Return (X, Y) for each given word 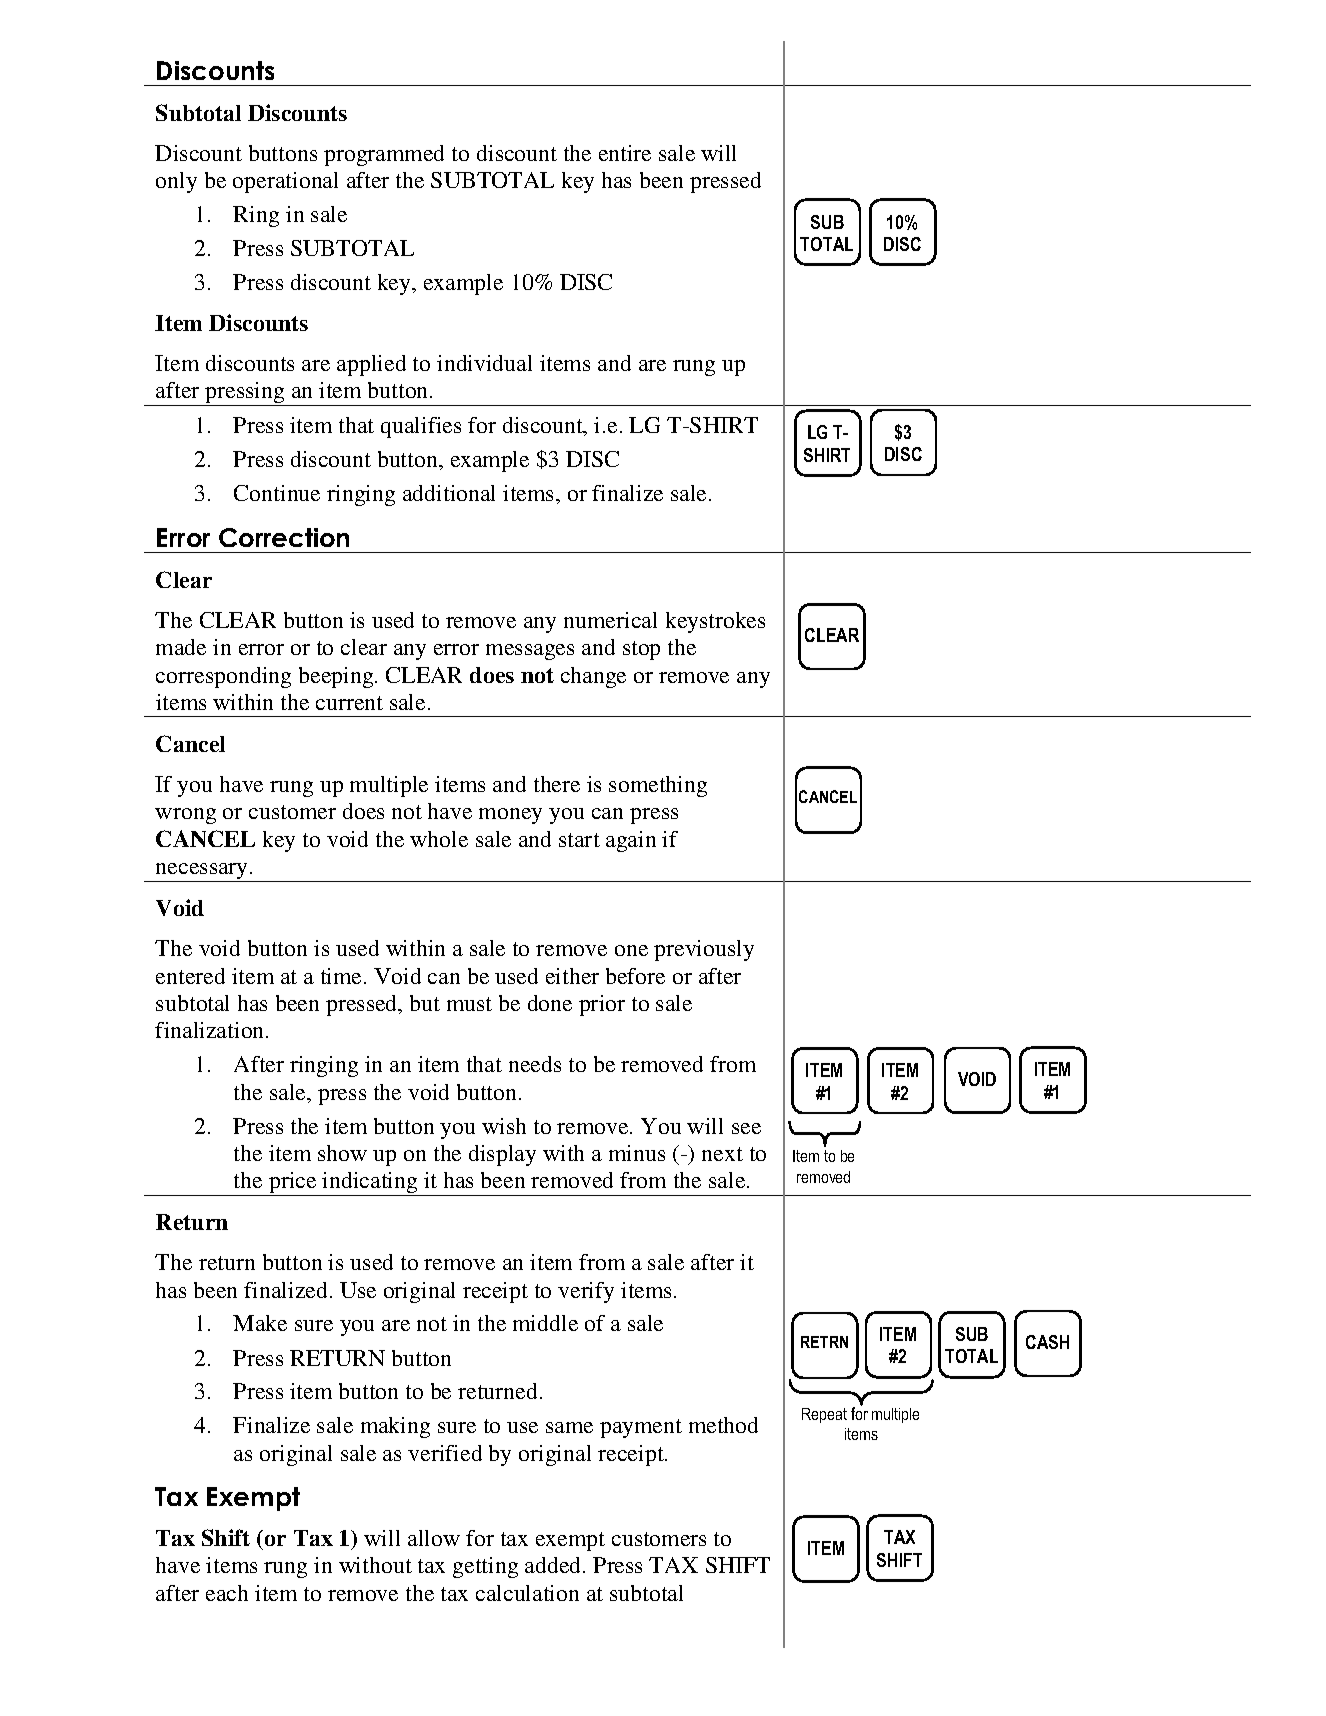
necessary (202, 872)
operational (285, 182)
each (227, 1593)
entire (625, 153)
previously (704, 950)
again (631, 841)
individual (484, 363)
